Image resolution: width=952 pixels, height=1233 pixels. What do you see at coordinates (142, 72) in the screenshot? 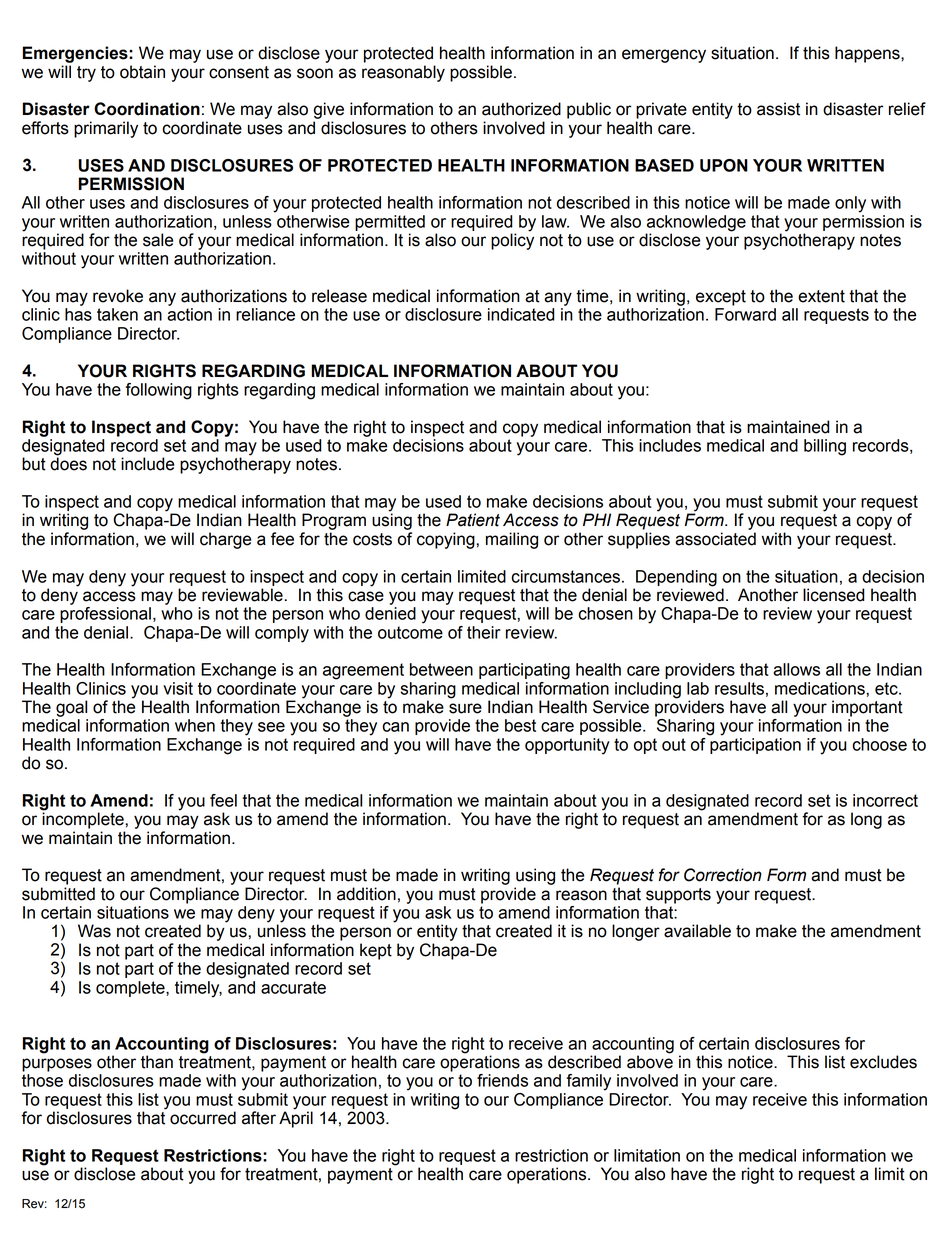
I see `obtain` at bounding box center [142, 72].
